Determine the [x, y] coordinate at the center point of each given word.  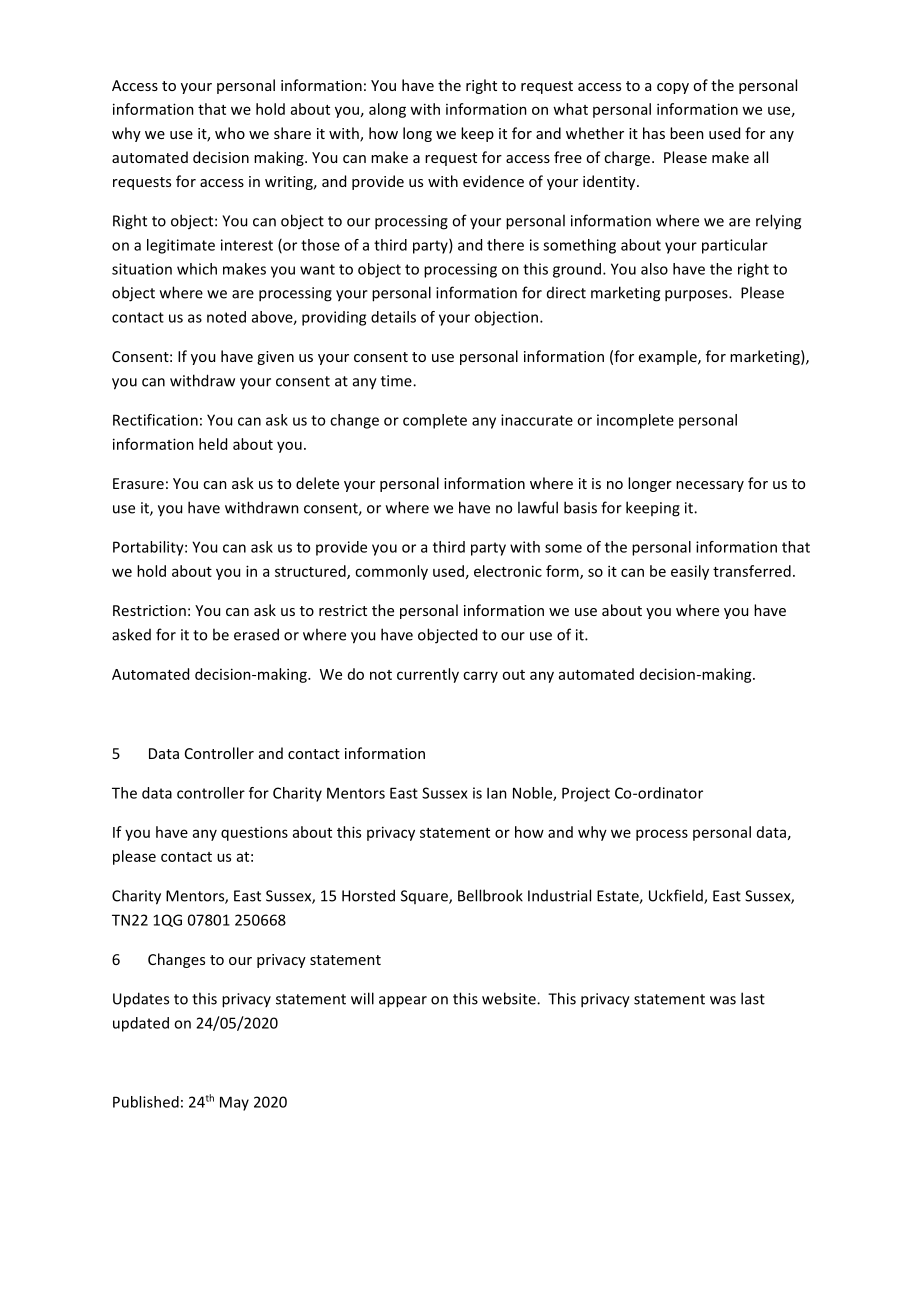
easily [690, 572]
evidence [493, 181]
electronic [508, 571]
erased [256, 634]
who [230, 133]
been [687, 133]
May [234, 1103]
